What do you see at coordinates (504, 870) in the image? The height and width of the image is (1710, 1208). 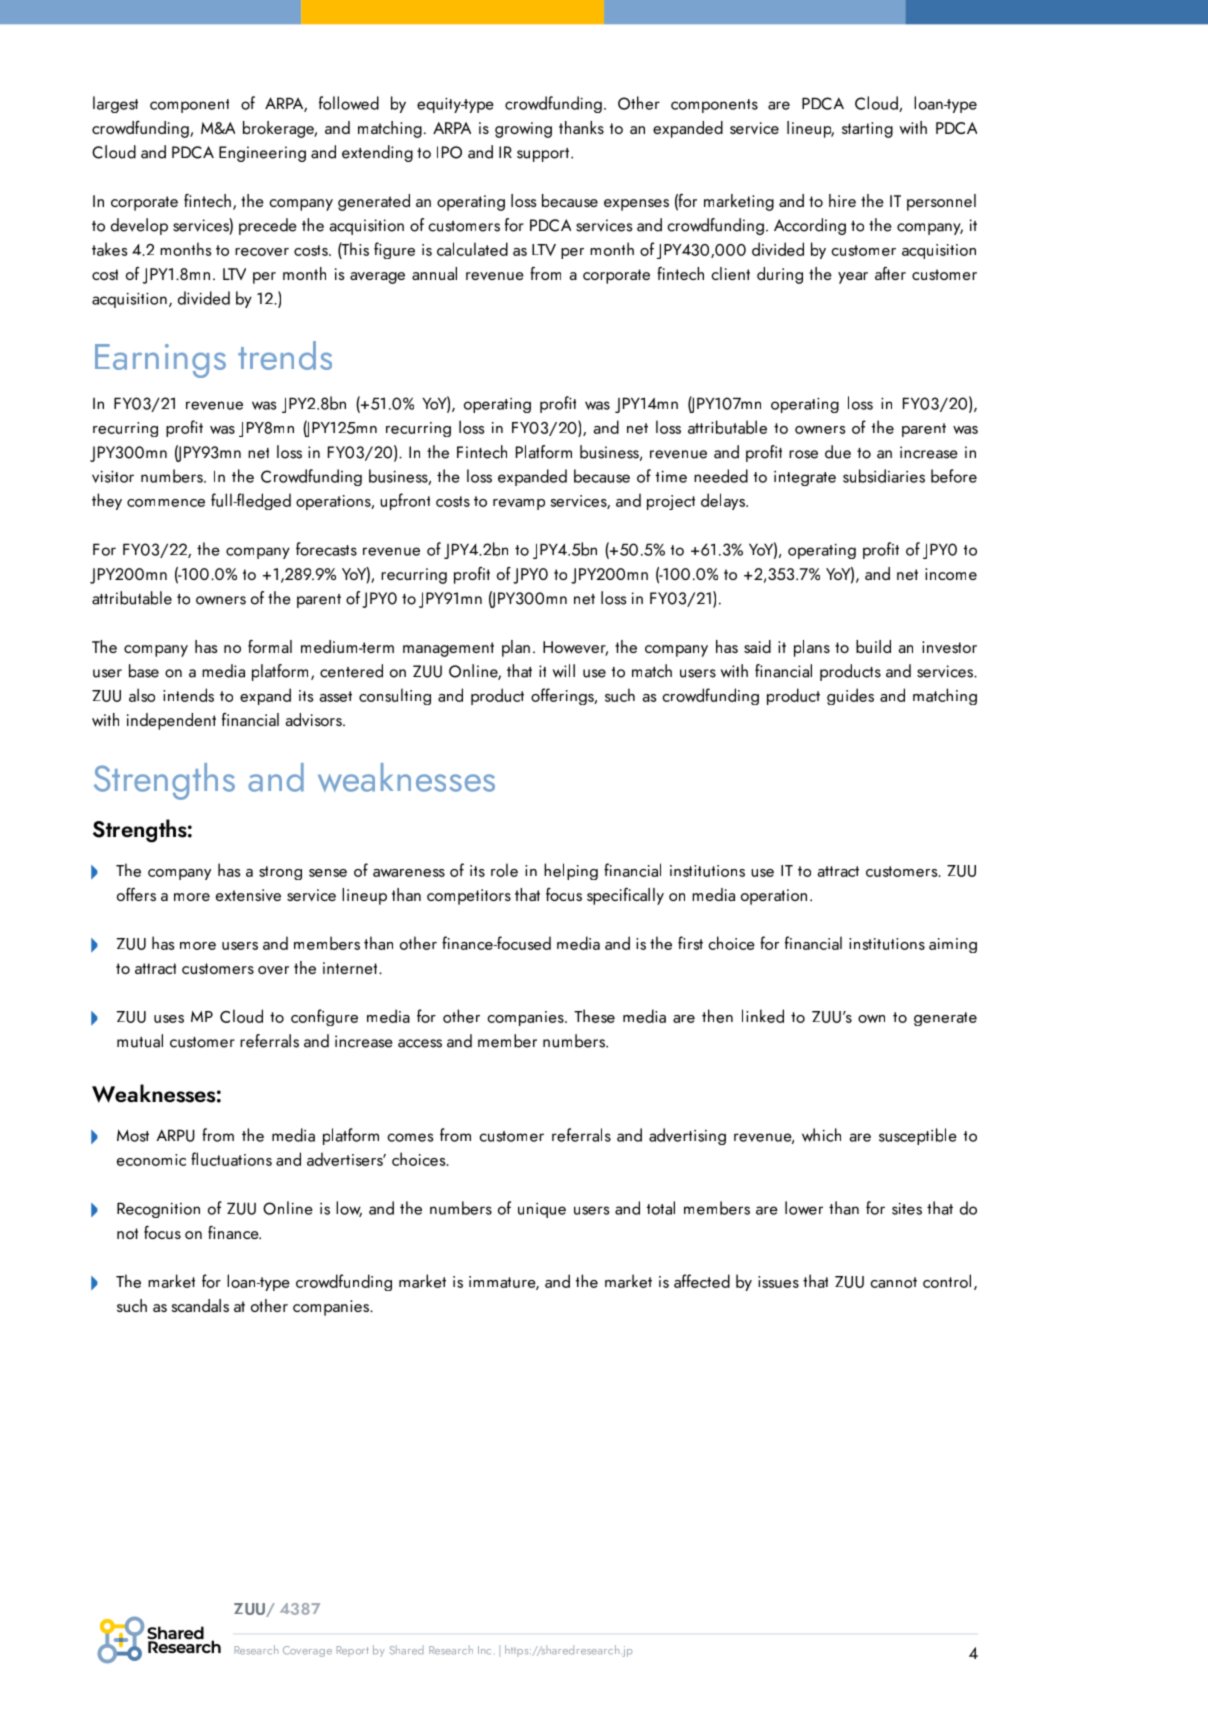 I see `role` at bounding box center [504, 870].
